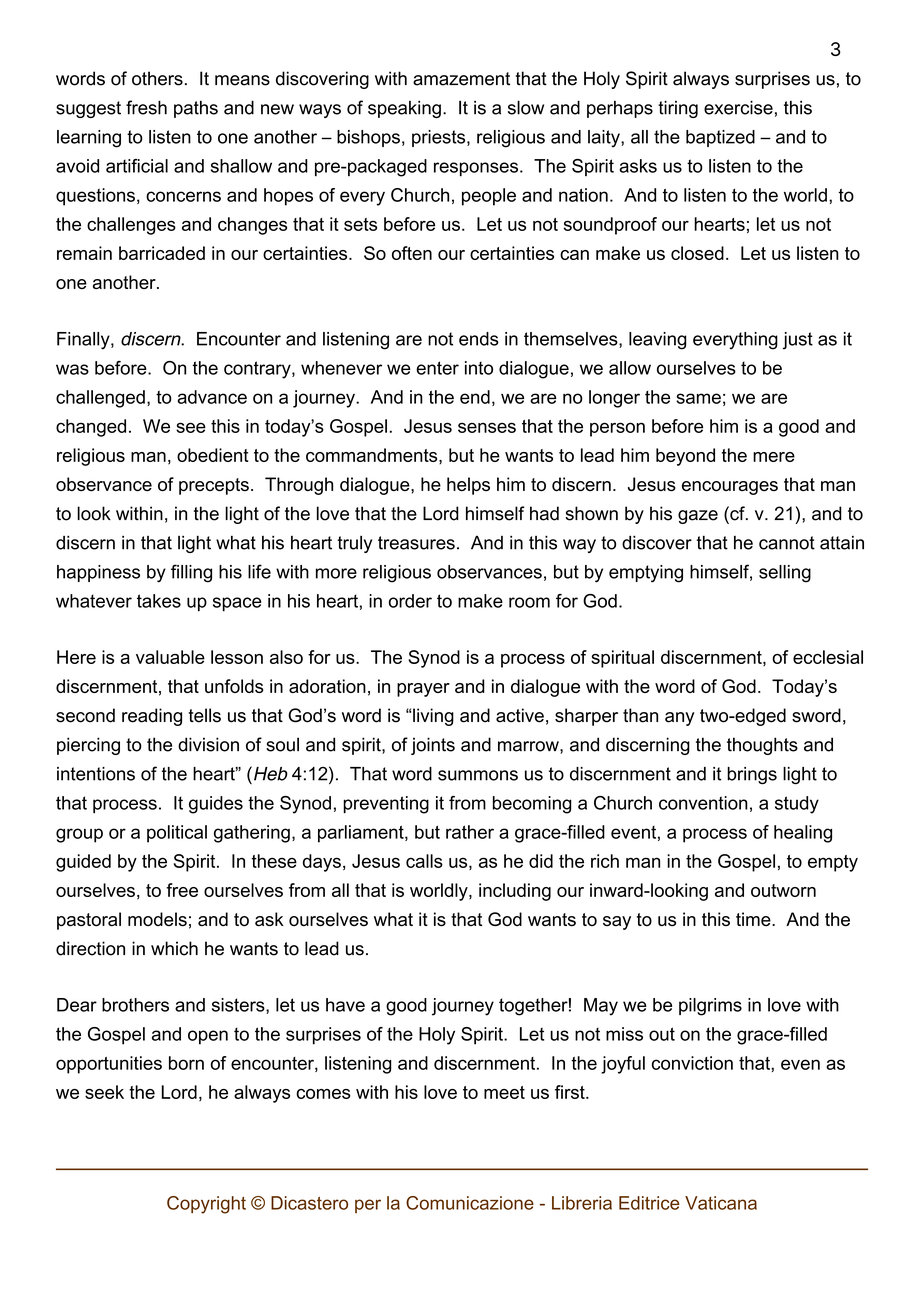 This screenshot has height=1308, width=924. What do you see at coordinates (515, 892) in the screenshot?
I see `including` at bounding box center [515, 892].
